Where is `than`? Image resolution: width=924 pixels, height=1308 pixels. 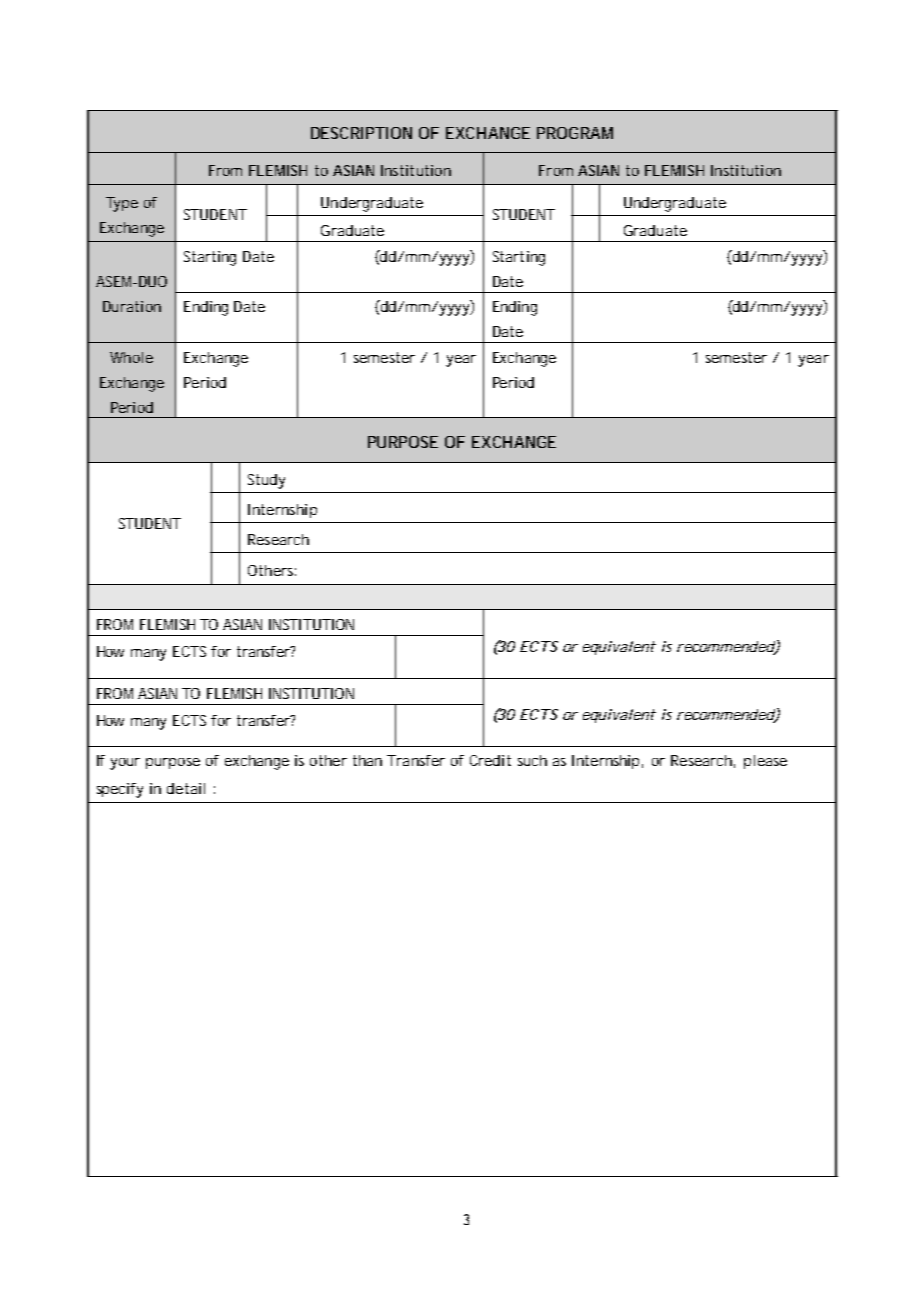 than is located at coordinates (367, 760).
